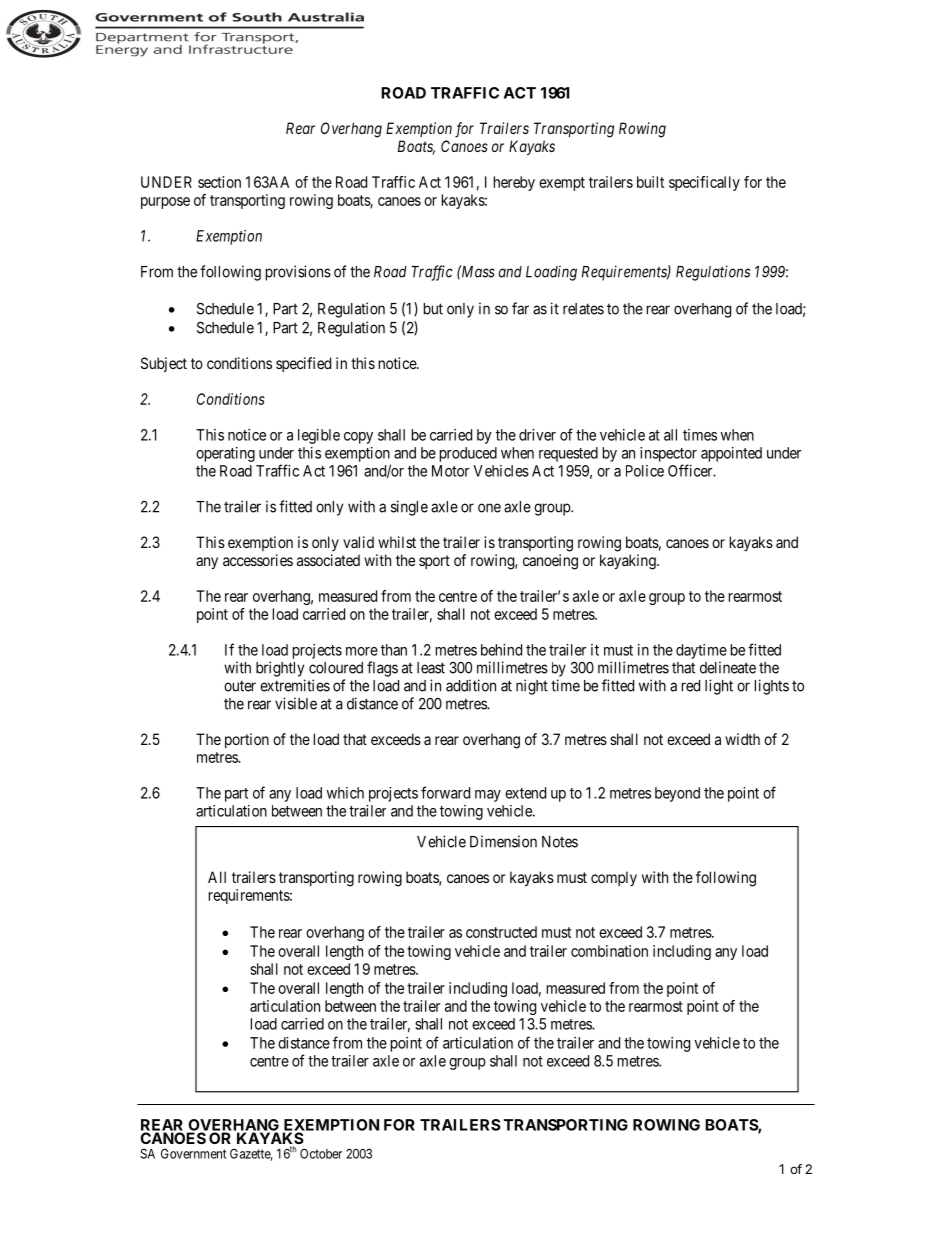 This document has width=952, height=1233. I want to click on inspector, so click(668, 454).
